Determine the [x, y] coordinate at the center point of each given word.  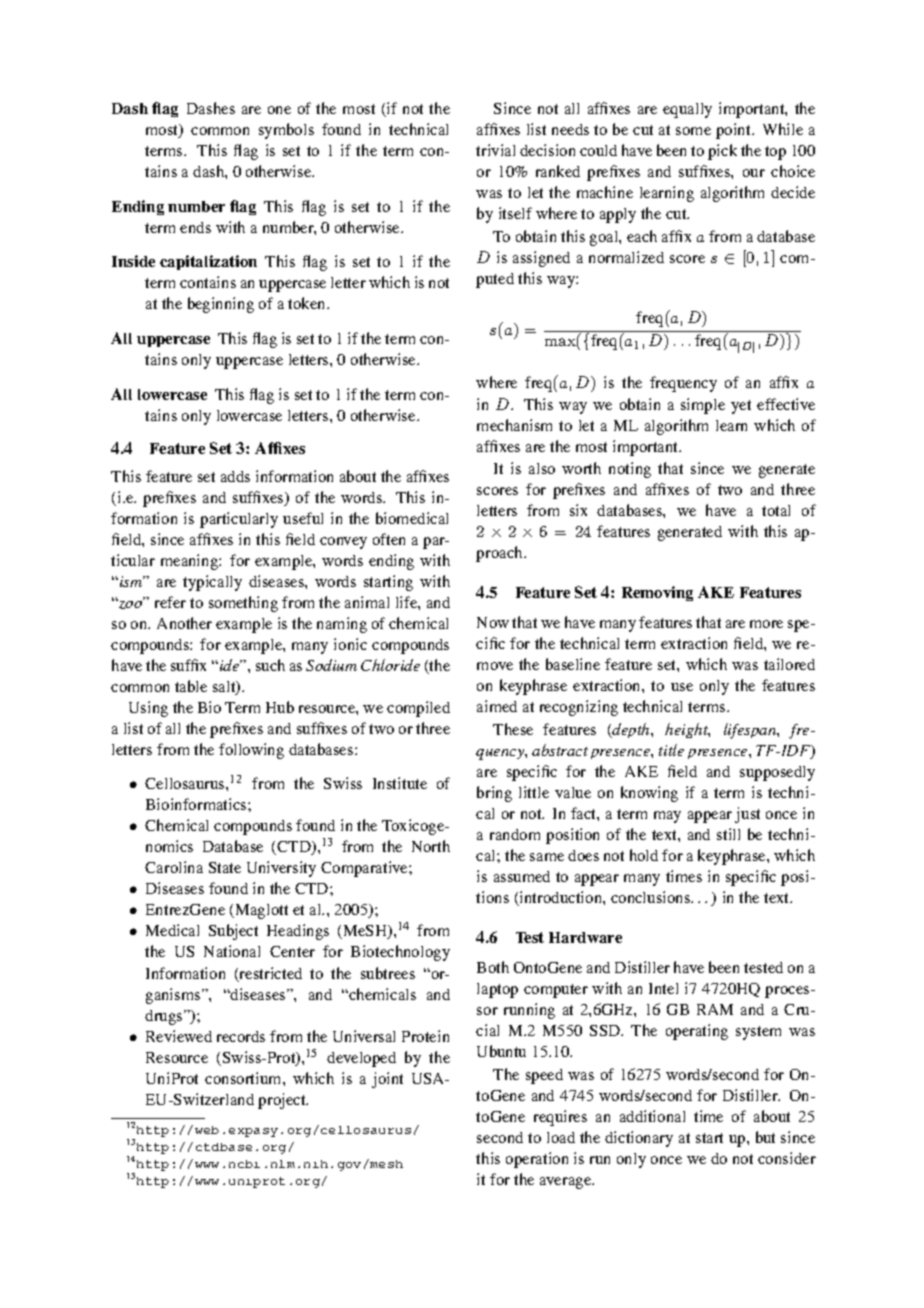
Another [184, 623]
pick [722, 152]
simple [703, 406]
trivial [495, 150]
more [766, 624]
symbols [286, 131]
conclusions [652, 897]
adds [235, 476]
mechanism [514, 425]
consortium [244, 1078]
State [225, 867]
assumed [522, 876]
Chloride [390, 665]
